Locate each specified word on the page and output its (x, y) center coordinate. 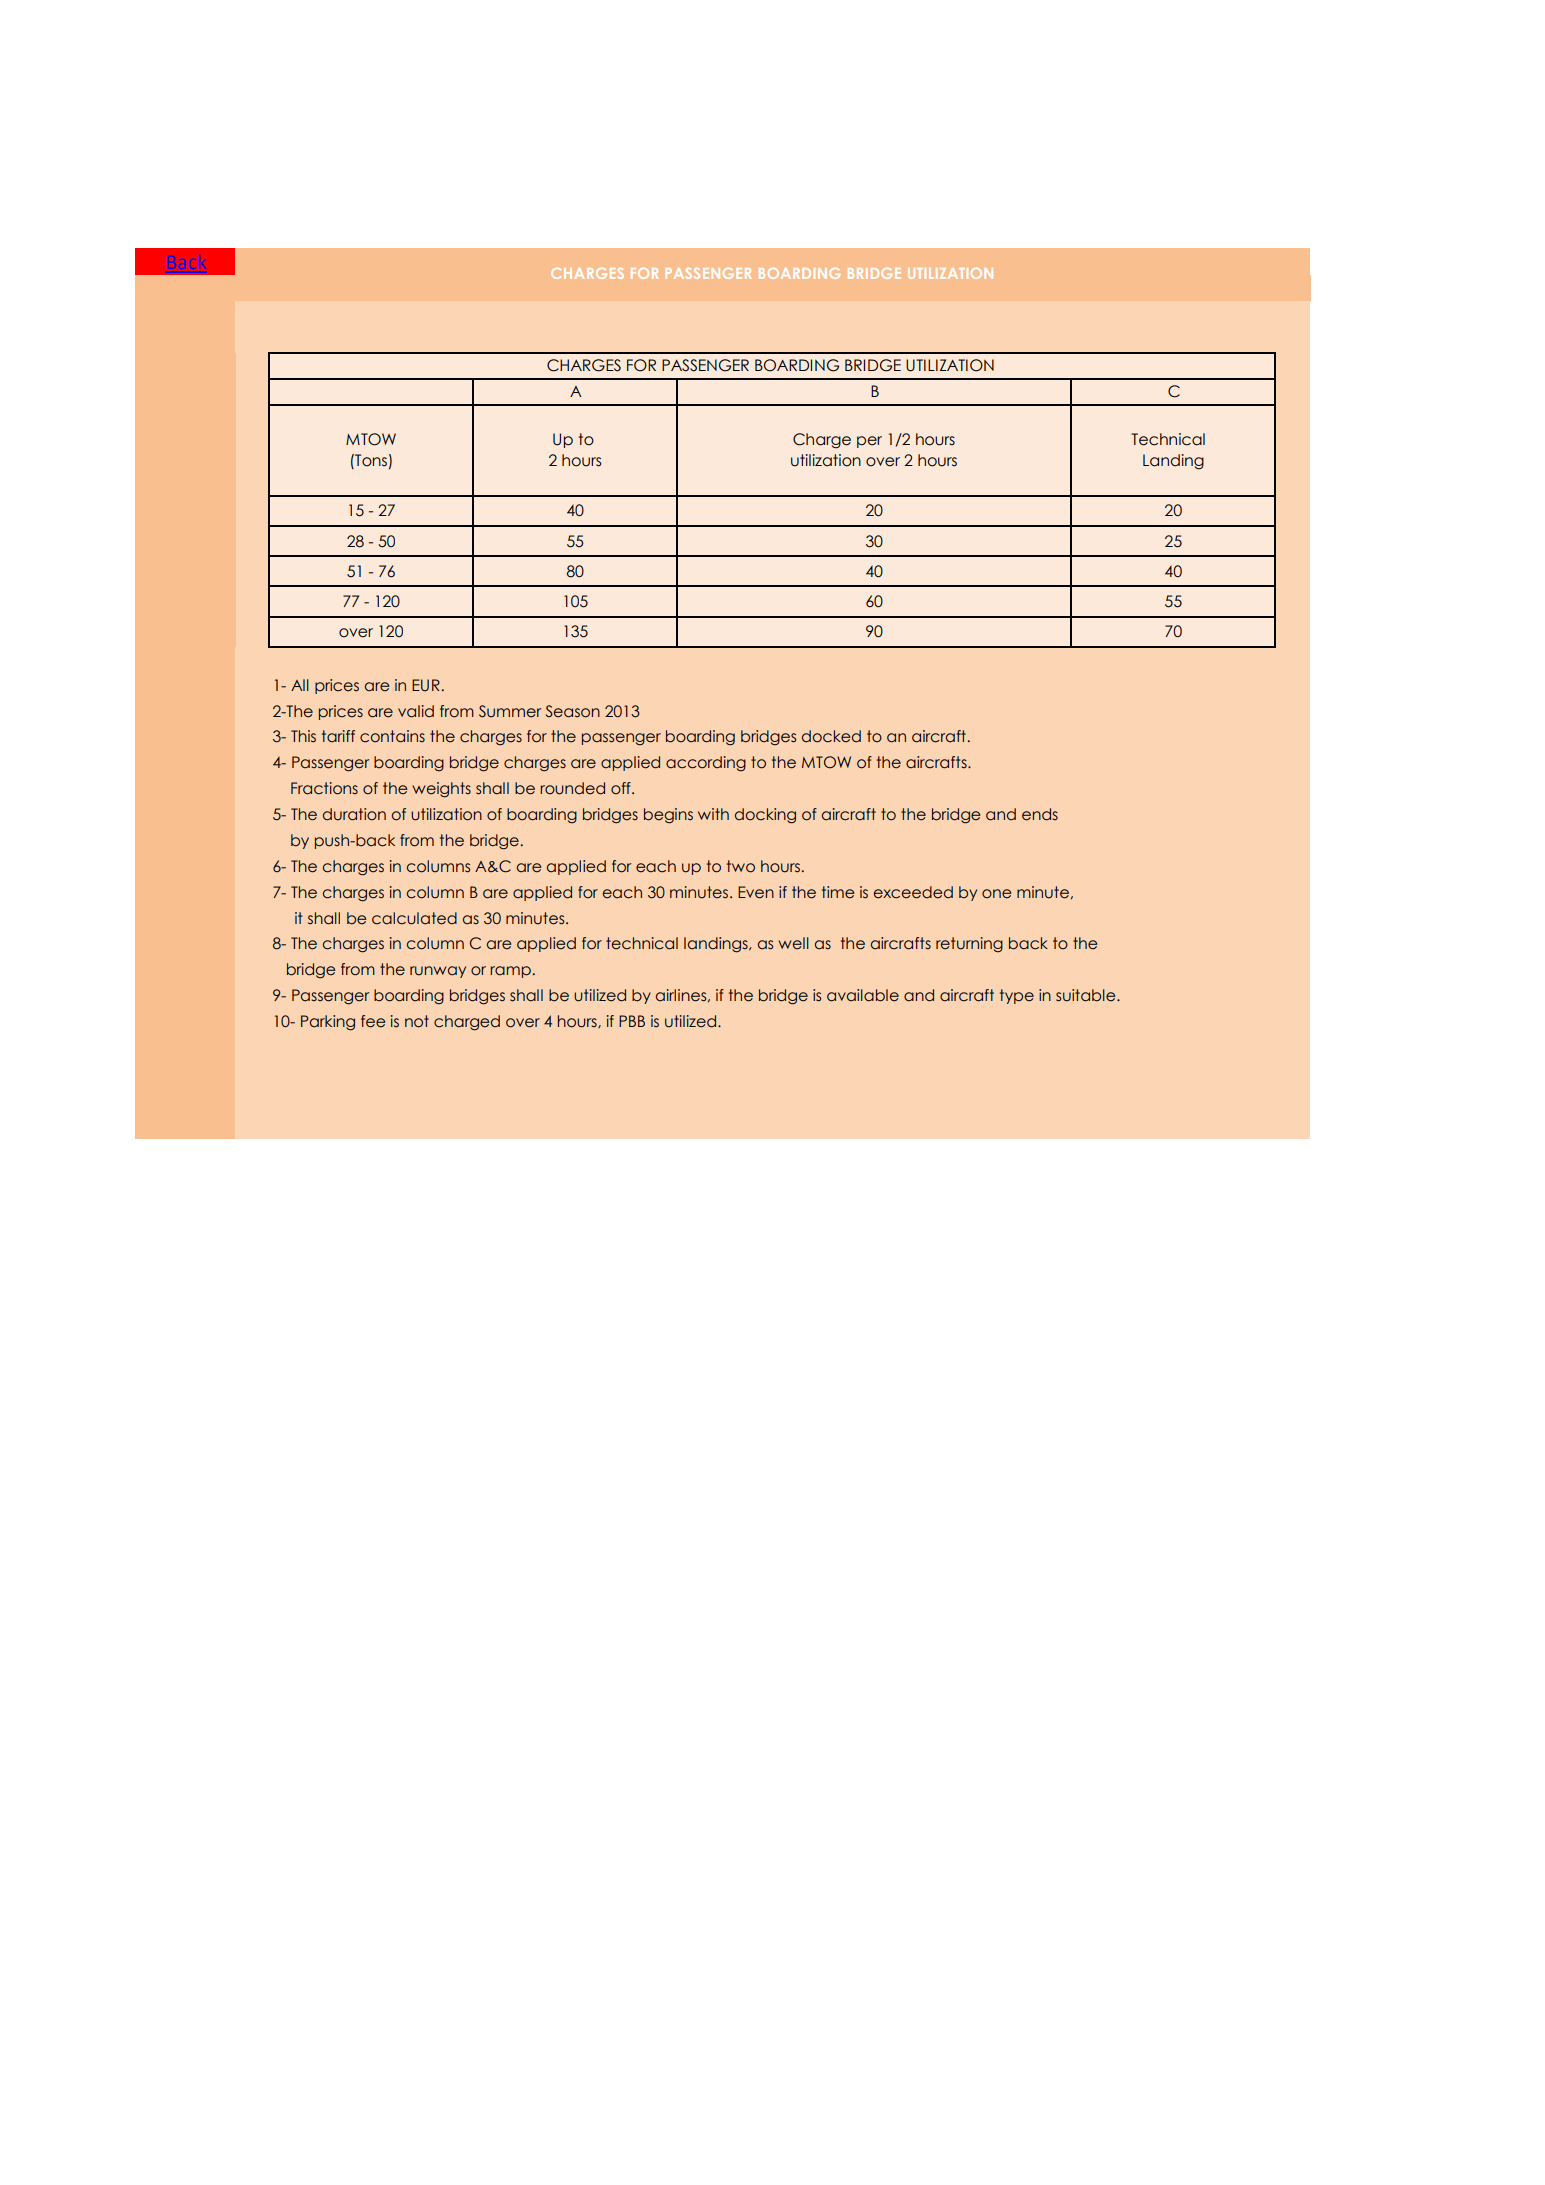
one (996, 894)
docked (831, 736)
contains (392, 736)
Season (573, 711)
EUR (426, 685)
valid (416, 711)
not (417, 1021)
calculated (414, 918)
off (622, 788)
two (741, 866)
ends (1040, 814)
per (869, 442)
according (706, 764)
